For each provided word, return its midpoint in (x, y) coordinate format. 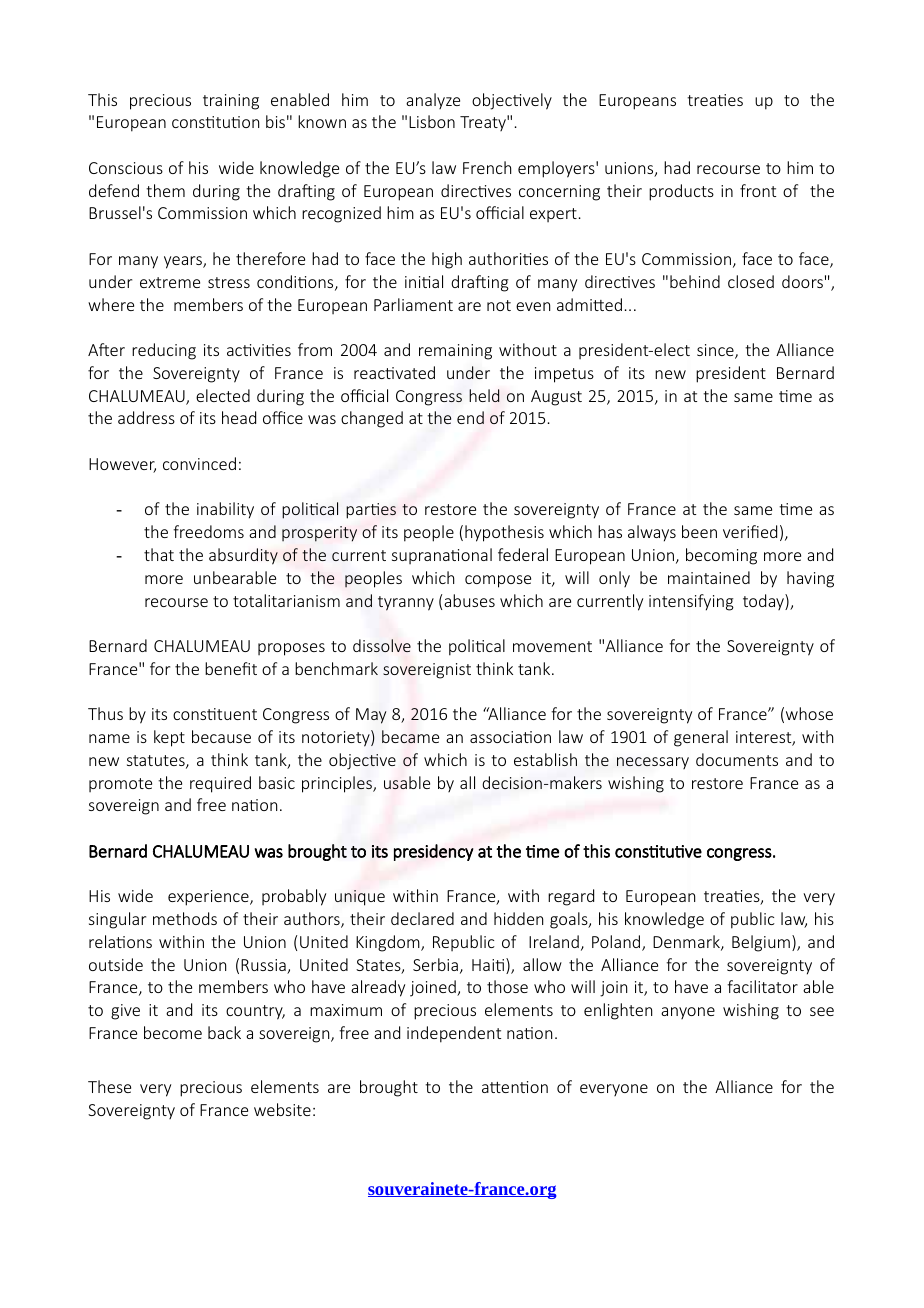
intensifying (691, 602)
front (758, 190)
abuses (469, 600)
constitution (215, 122)
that (159, 554)
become (173, 1032)
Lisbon (432, 121)
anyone (688, 1013)
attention (515, 1087)
